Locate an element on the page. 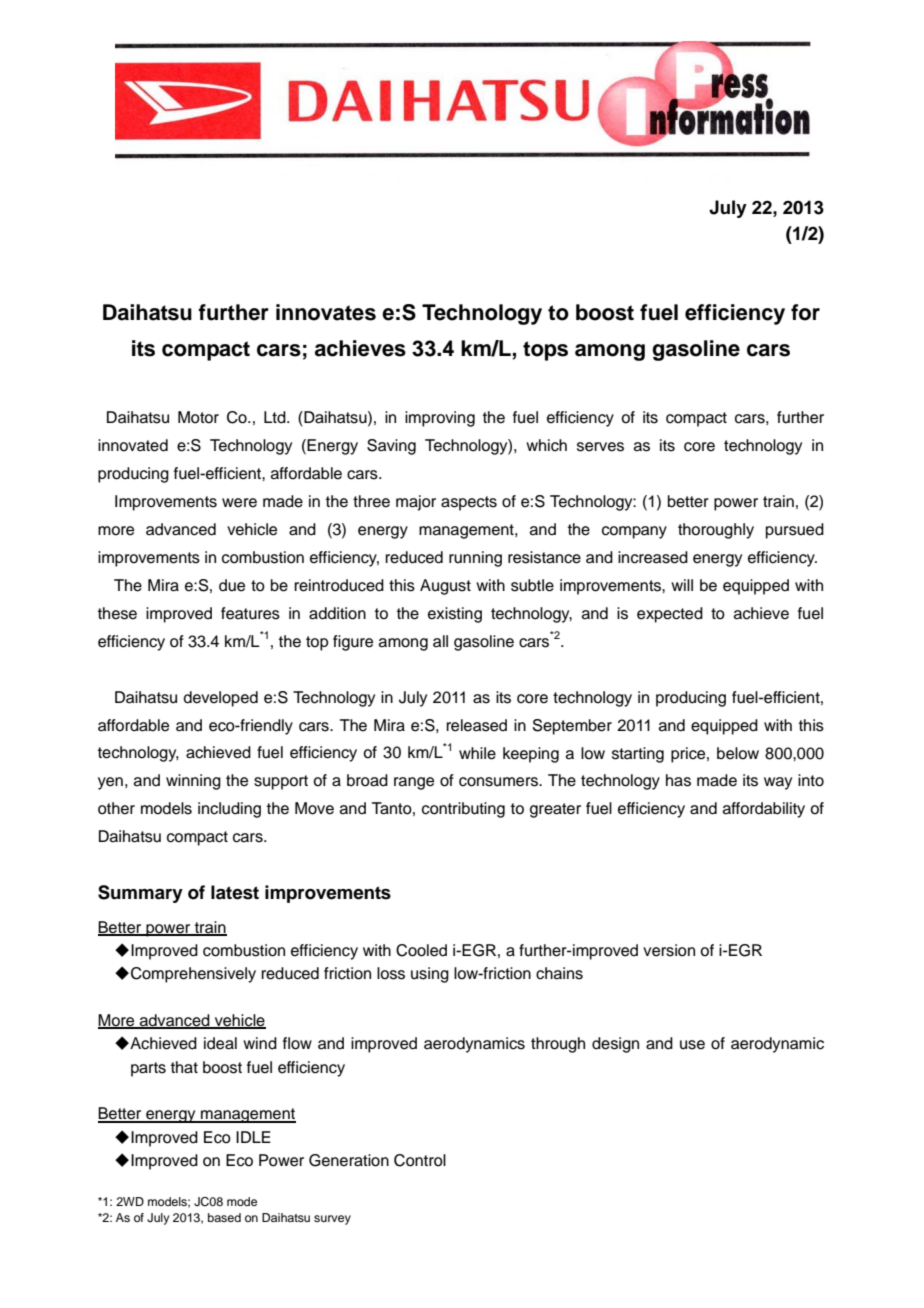 This image has height=1308, width=924. due is located at coordinates (232, 585).
